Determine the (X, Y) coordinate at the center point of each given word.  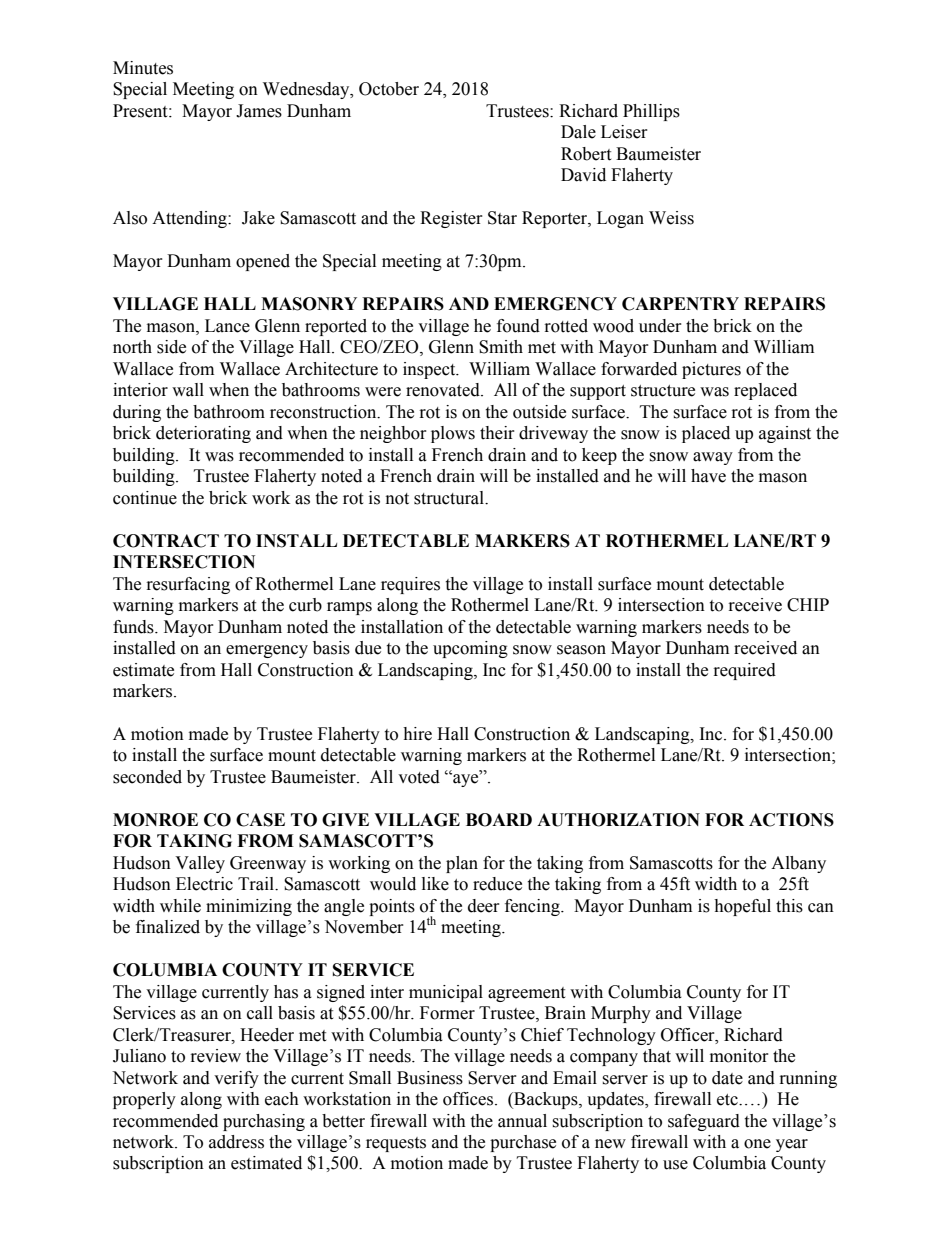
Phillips (651, 112)
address (236, 1142)
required (745, 671)
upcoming (470, 649)
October (389, 89)
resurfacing (188, 585)
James (259, 111)
